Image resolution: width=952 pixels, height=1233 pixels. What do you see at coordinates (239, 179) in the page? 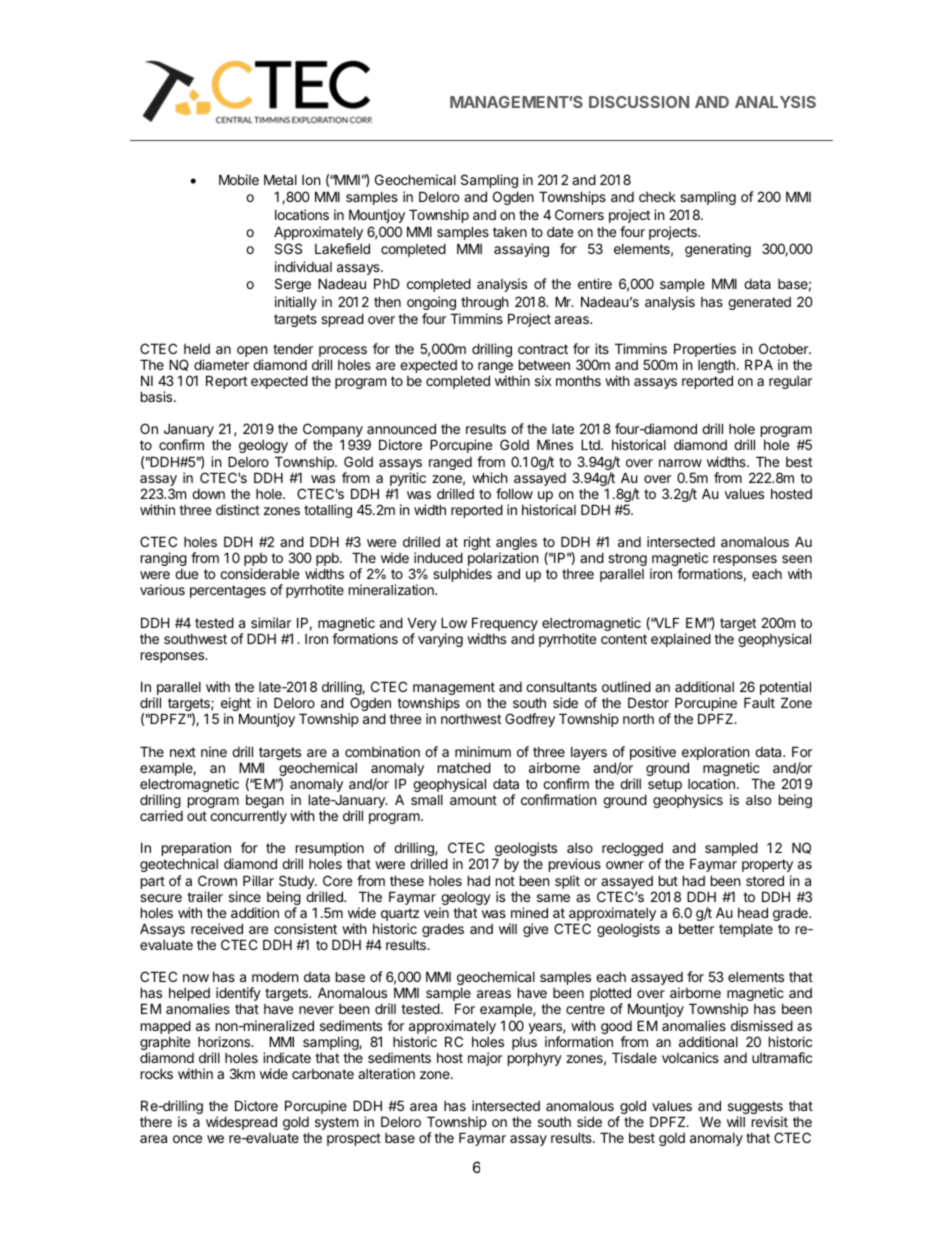
I see `Mobile` at bounding box center [239, 179].
